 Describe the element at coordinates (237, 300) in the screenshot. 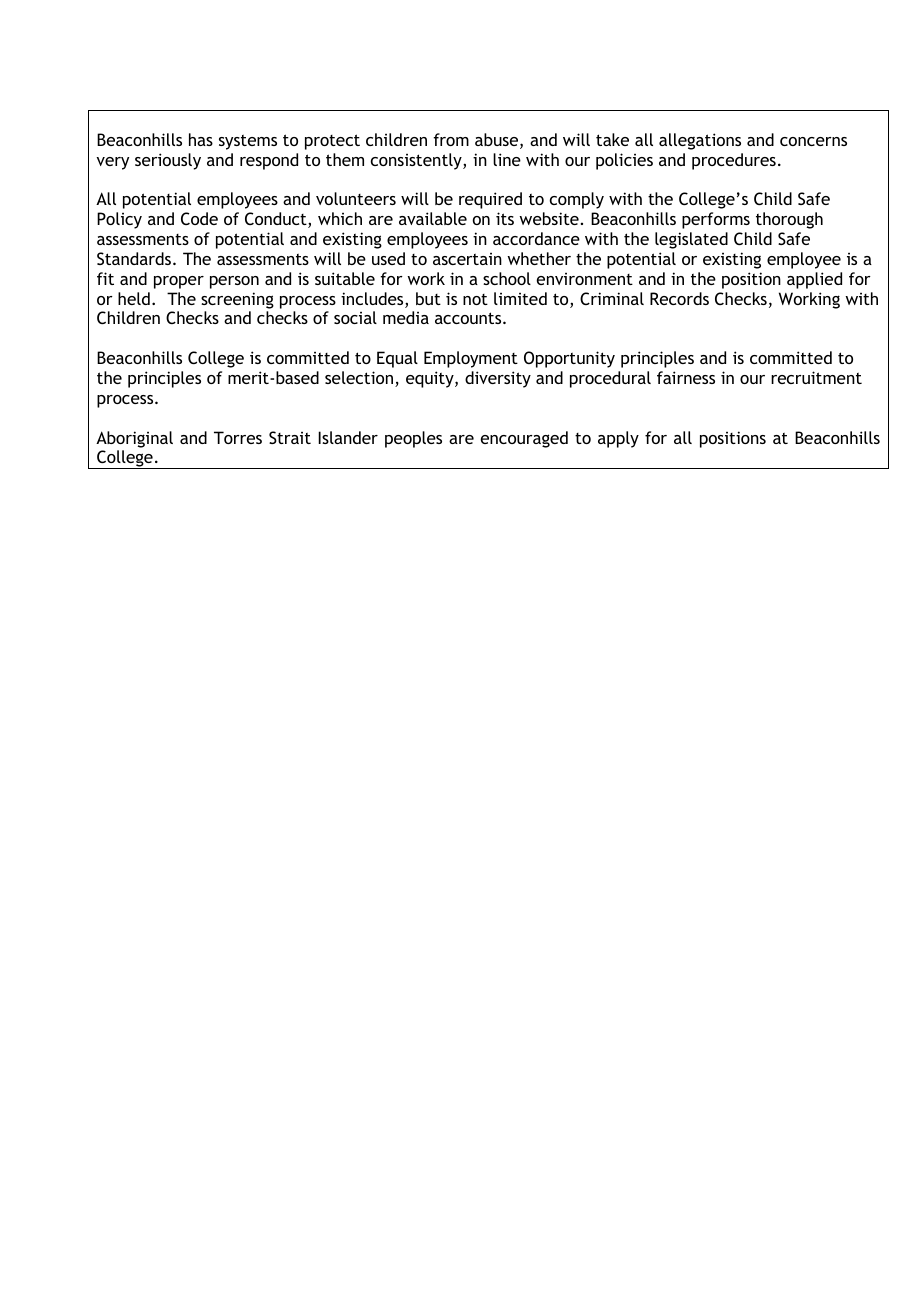

I see `screening` at that location.
